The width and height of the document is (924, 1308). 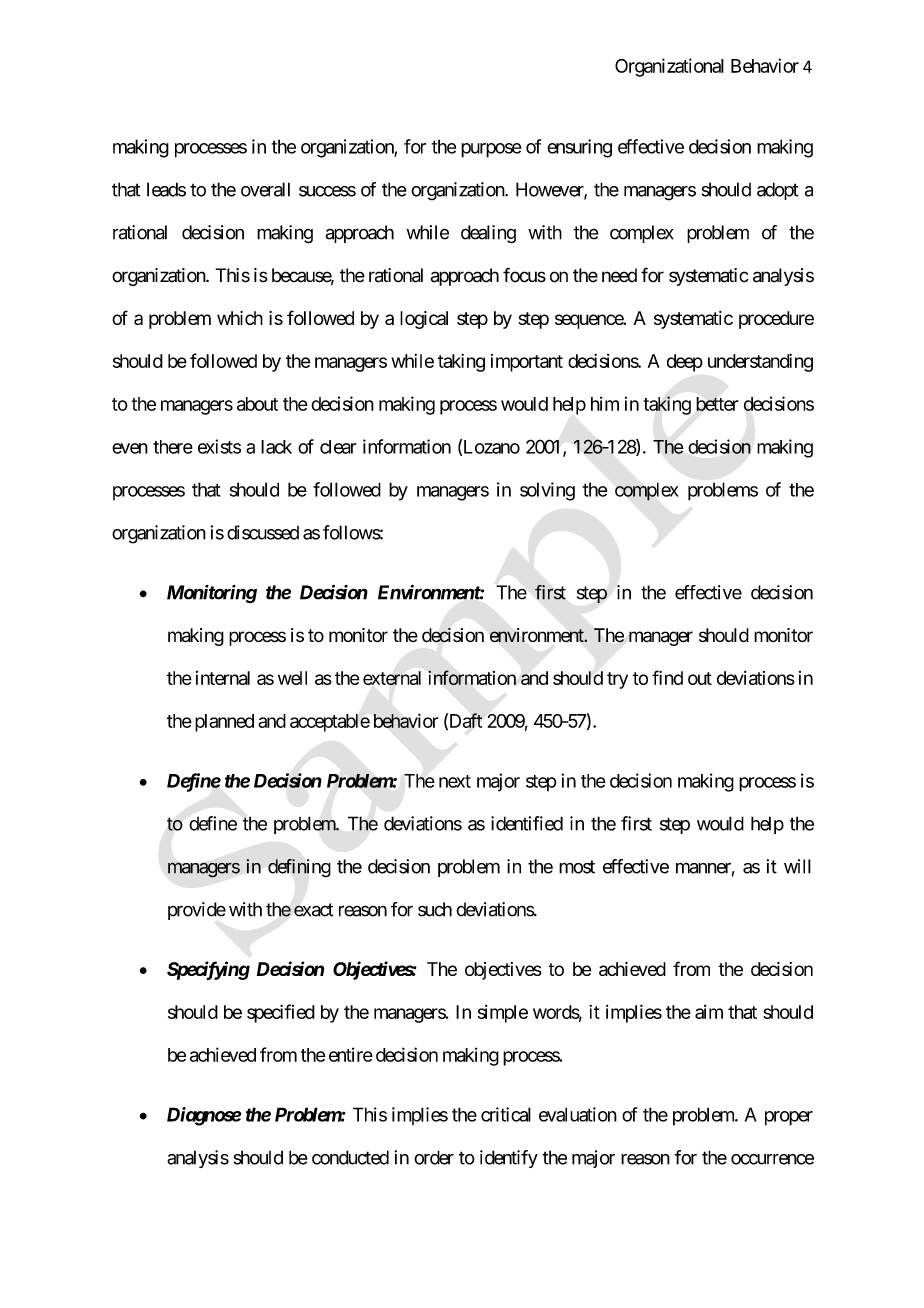 I want to click on conducted, so click(x=350, y=1157).
